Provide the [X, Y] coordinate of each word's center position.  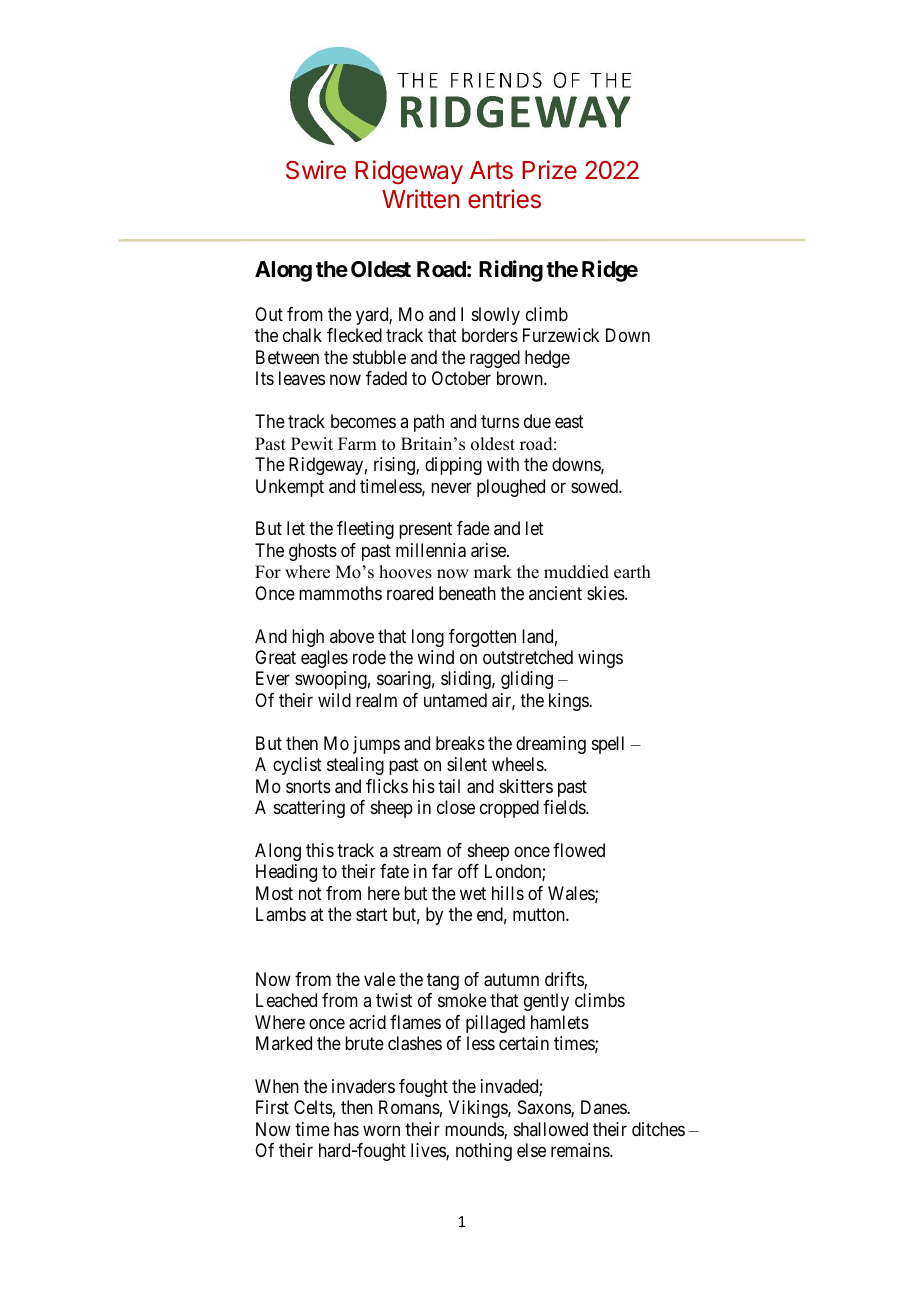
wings [600, 659]
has [346, 1129]
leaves [302, 378]
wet [473, 893]
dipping [453, 466]
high [308, 638]
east [569, 422]
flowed [579, 850]
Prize [549, 169]
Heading [286, 873]
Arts [491, 170]
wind [435, 657]
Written [420, 199]
